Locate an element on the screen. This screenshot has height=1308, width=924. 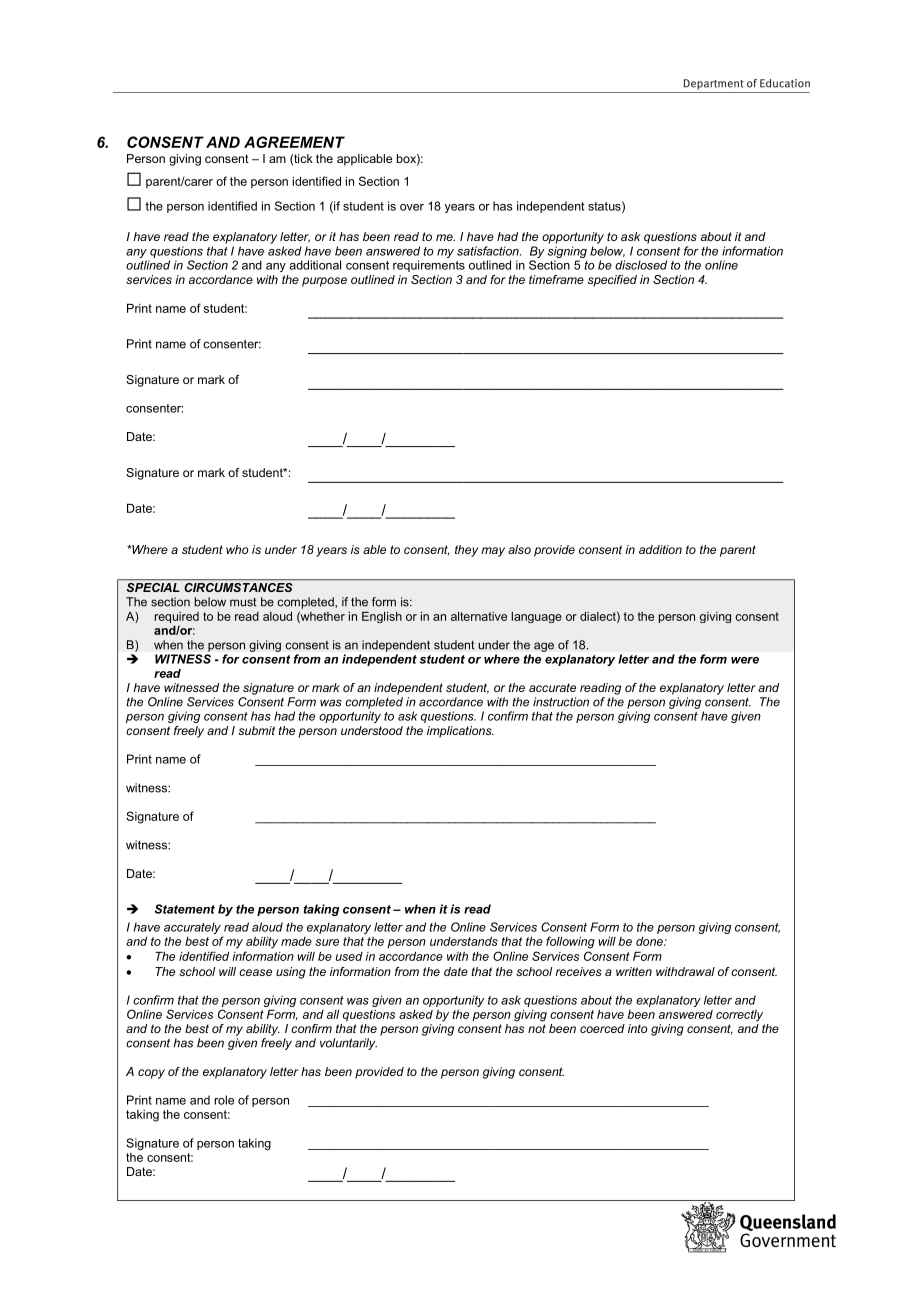
over is located at coordinates (412, 207).
